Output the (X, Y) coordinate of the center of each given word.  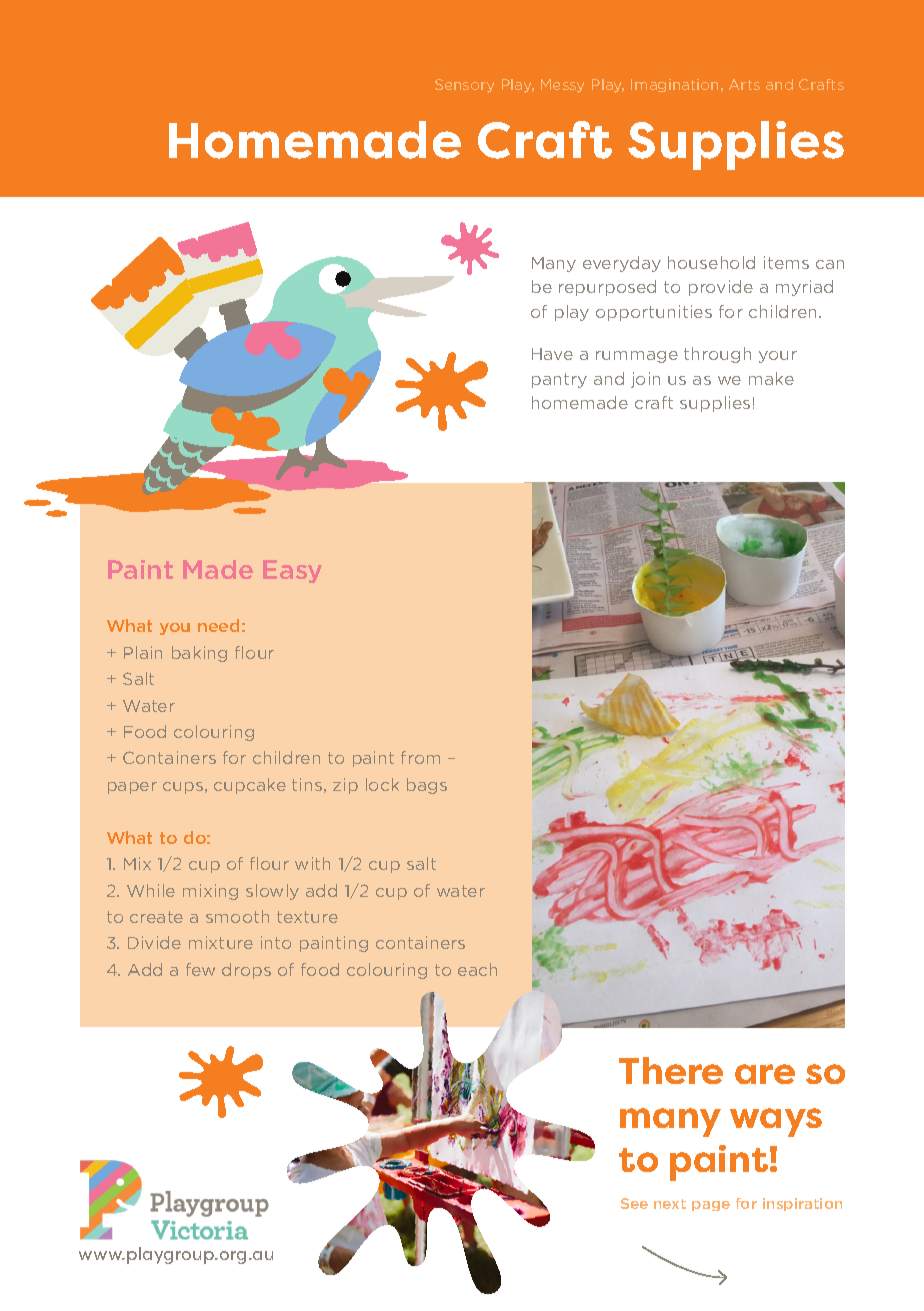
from (420, 757)
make (771, 378)
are (765, 1074)
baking (199, 654)
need (218, 625)
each (477, 969)
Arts (744, 84)
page (711, 1206)
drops (246, 971)
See (634, 1203)
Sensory (464, 86)
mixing (210, 892)
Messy (562, 86)
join (645, 380)
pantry (559, 380)
